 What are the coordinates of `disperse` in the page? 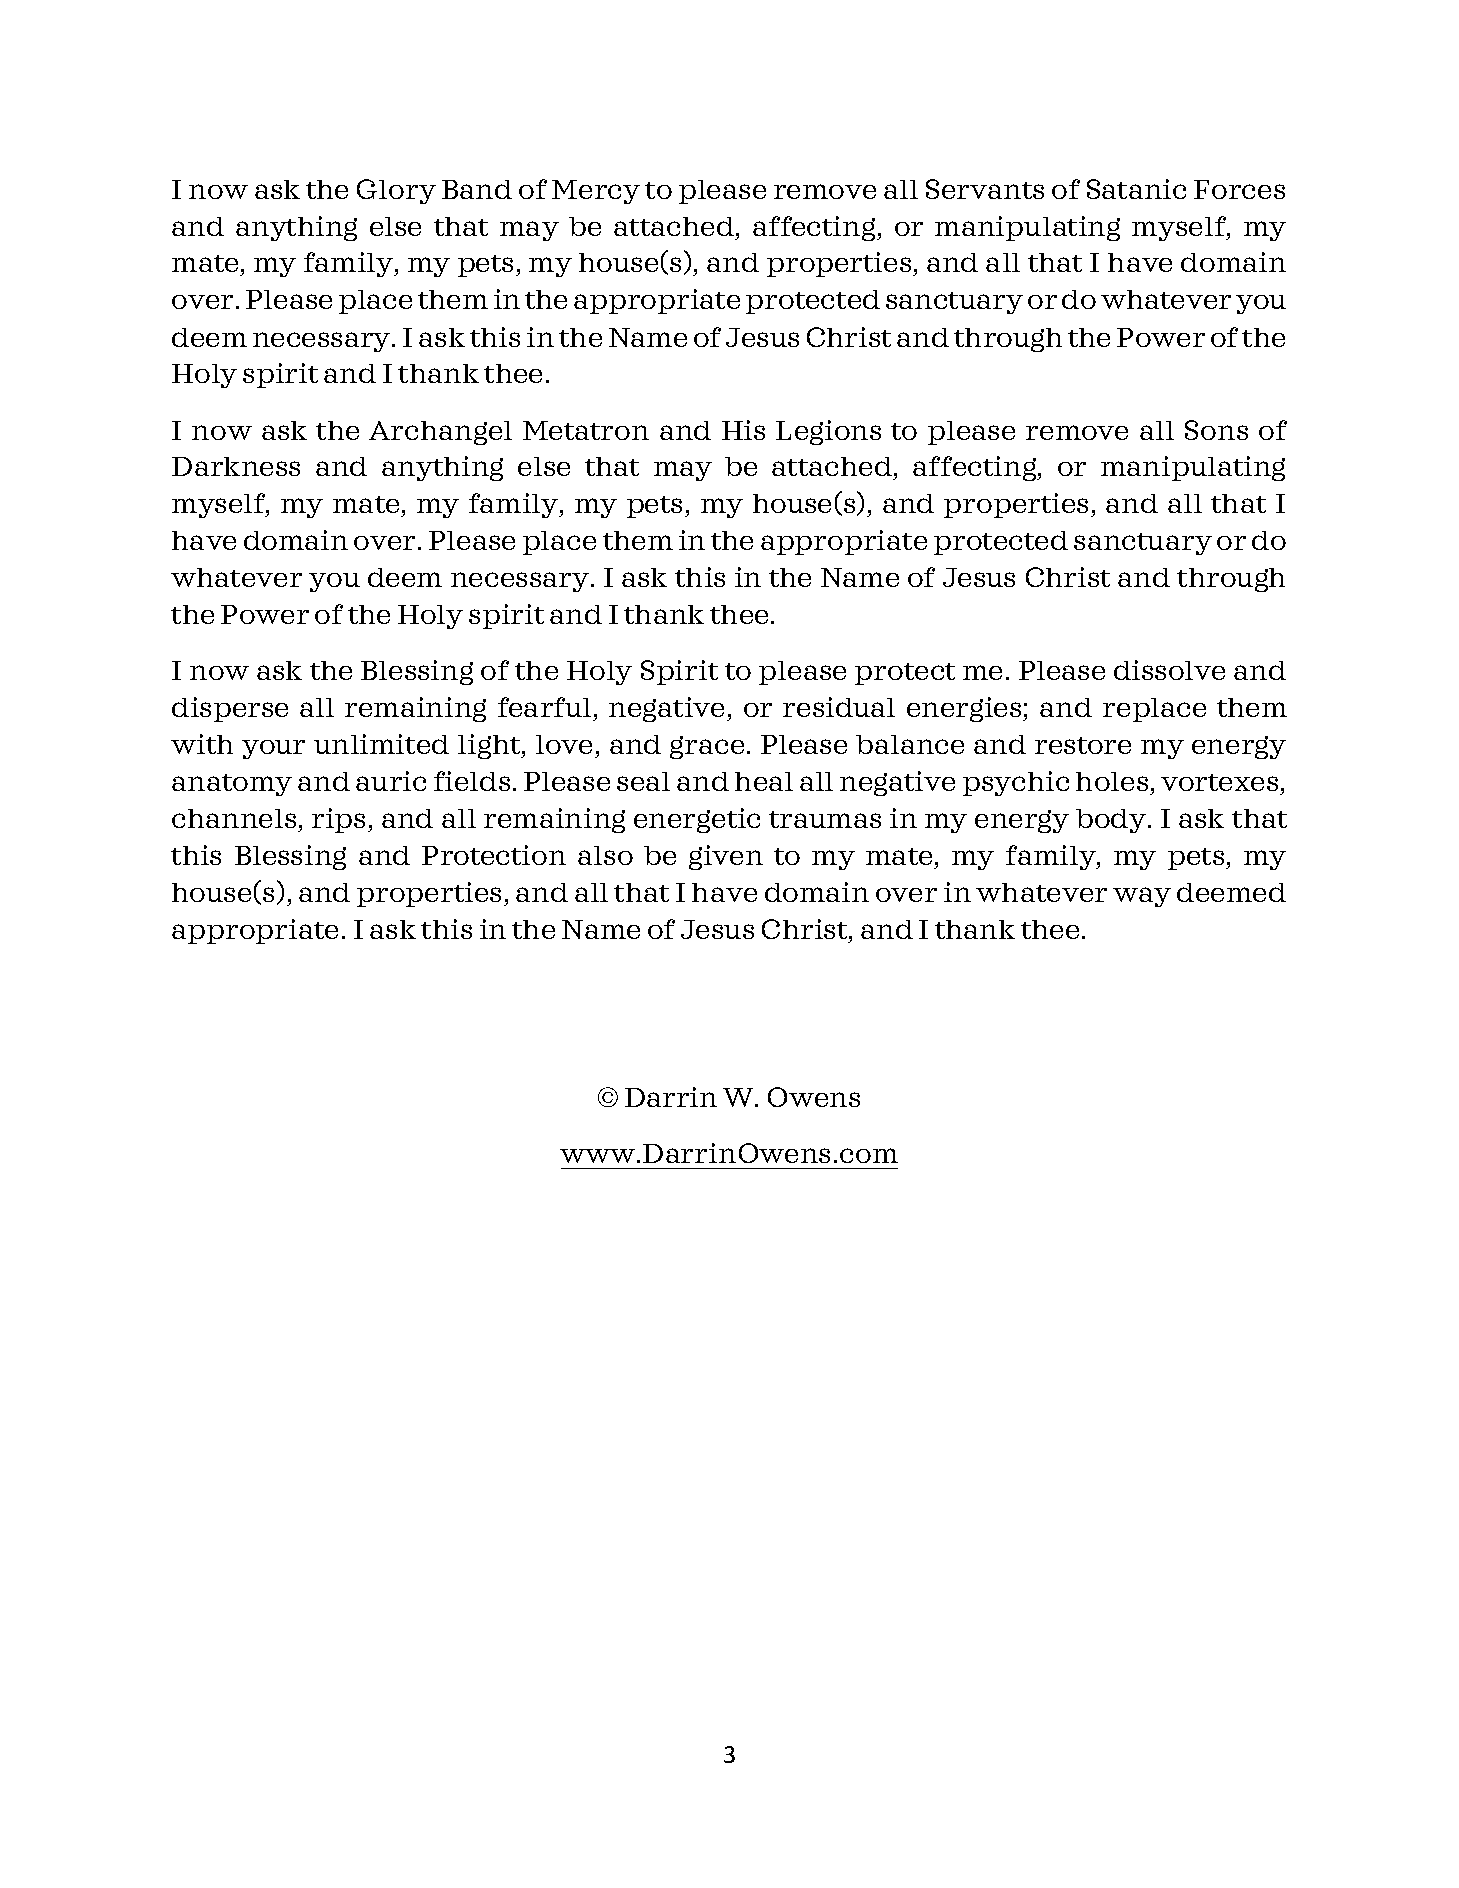 It's located at (230, 709).
